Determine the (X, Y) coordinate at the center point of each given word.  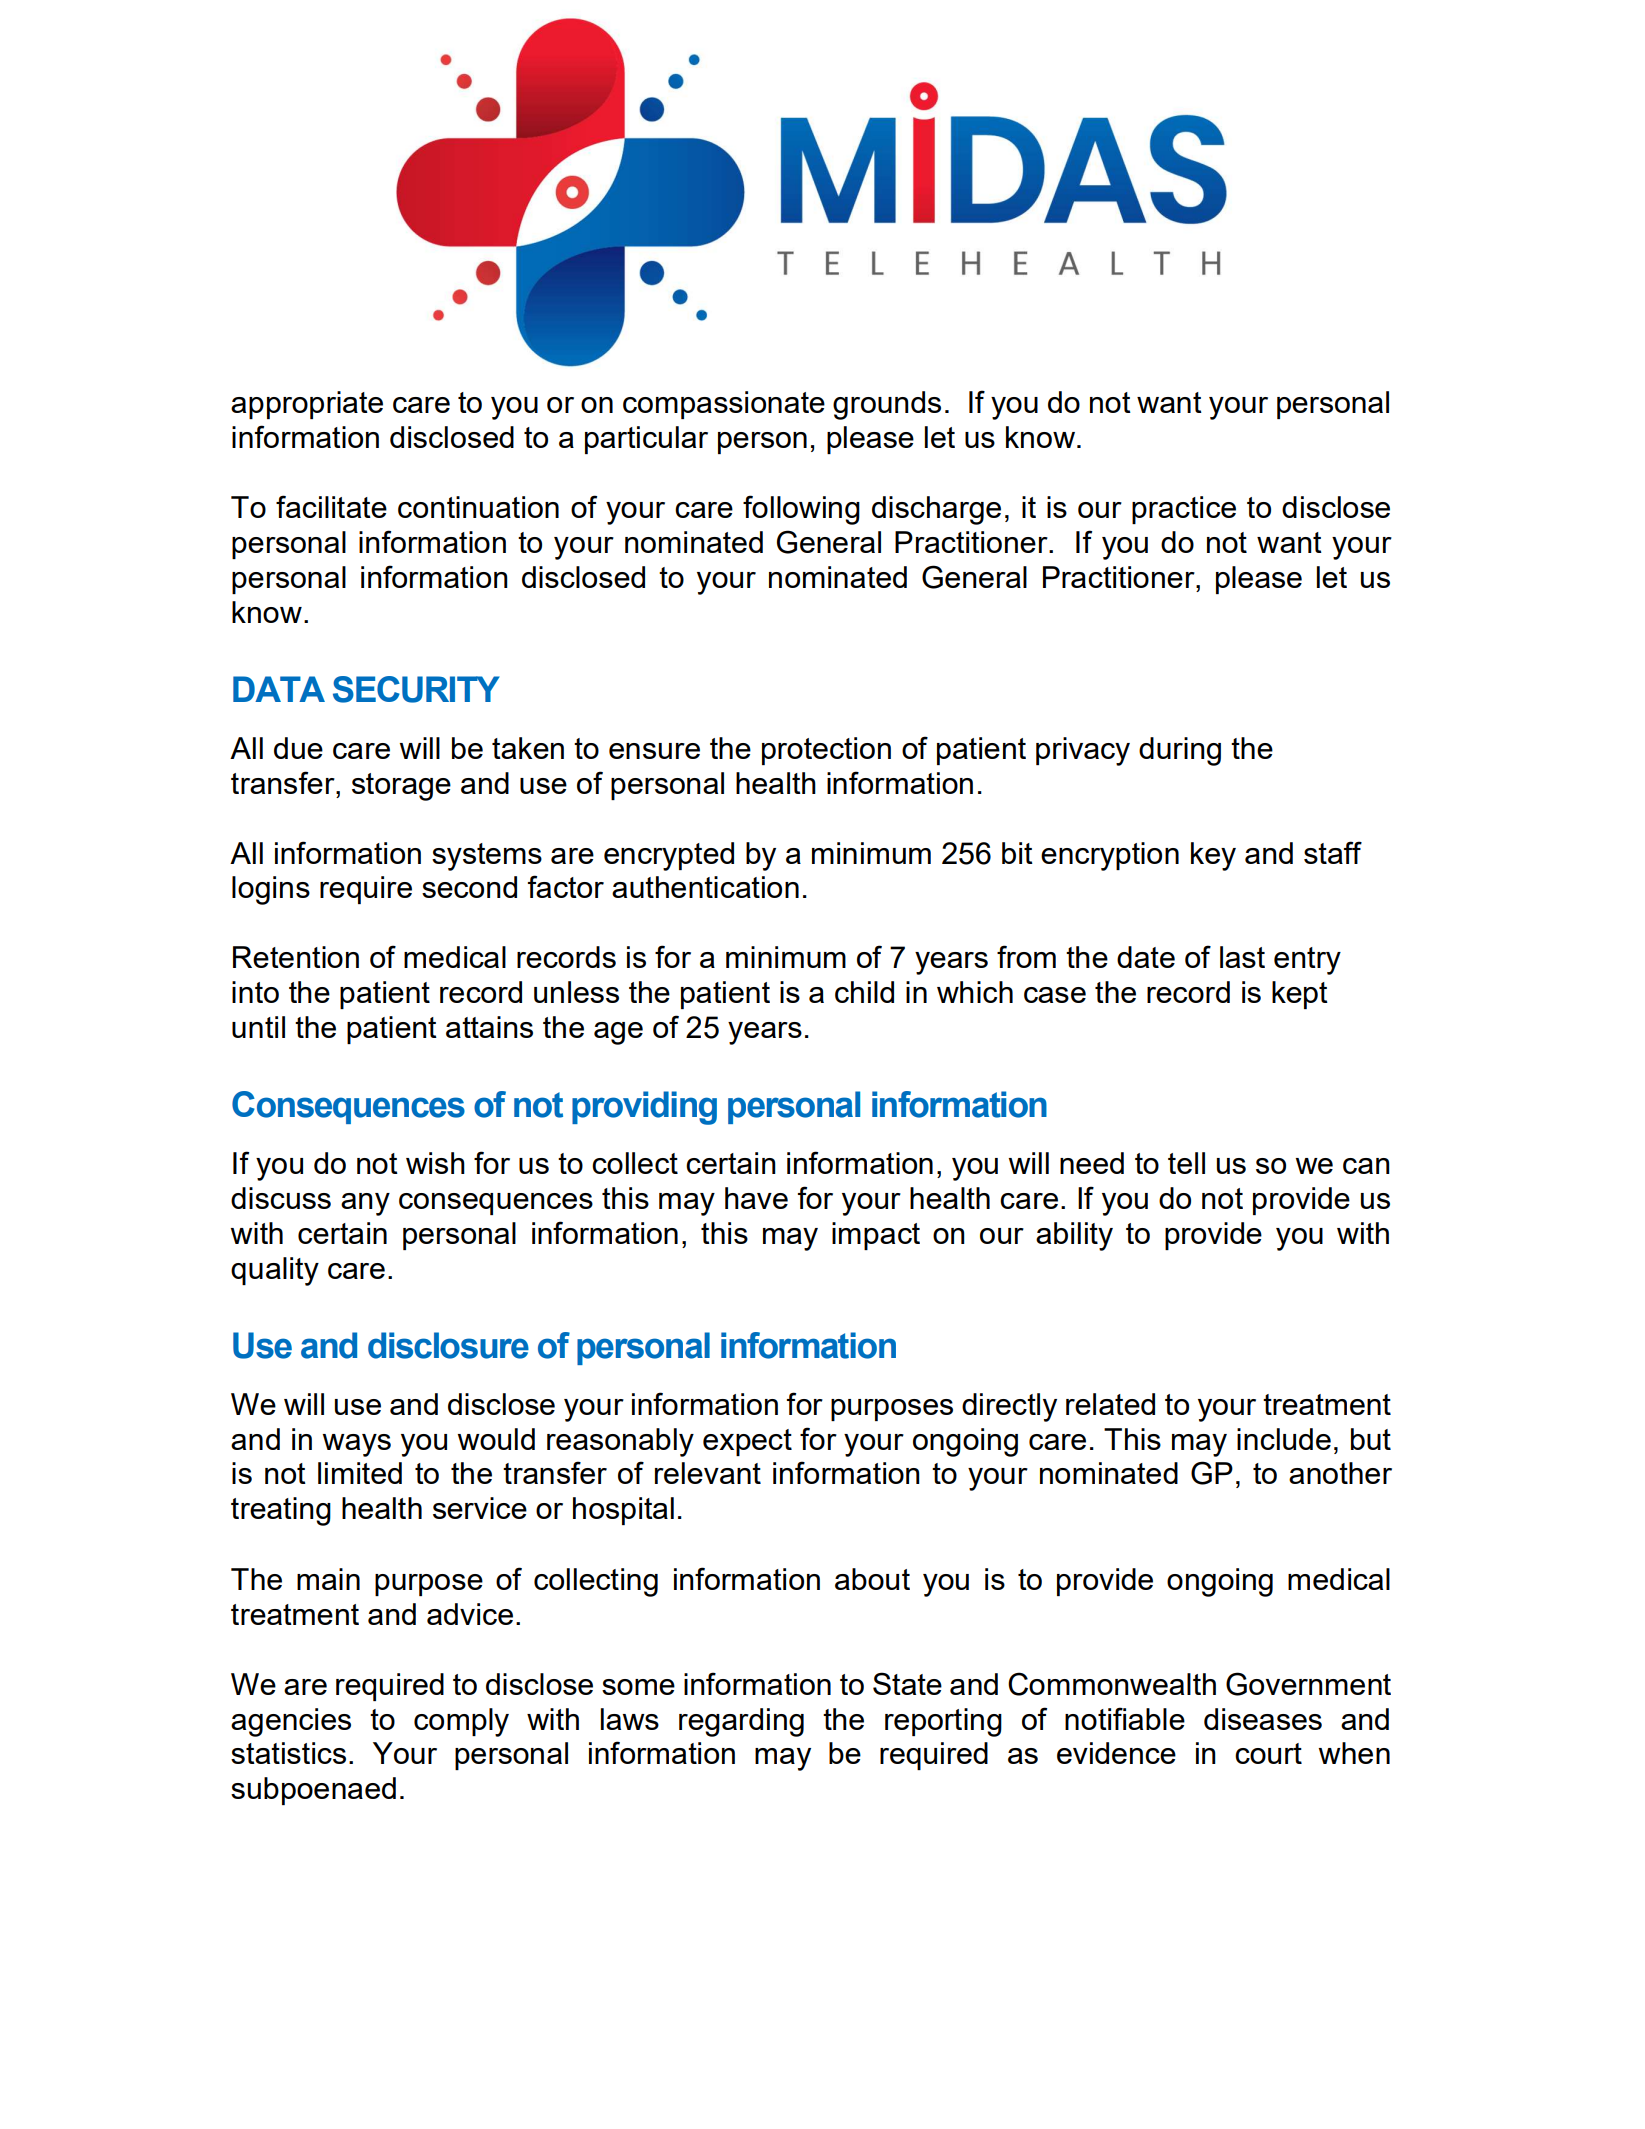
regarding (741, 1722)
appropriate (307, 405)
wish (435, 1163)
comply (461, 1722)
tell (1186, 1163)
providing (644, 1108)
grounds (887, 405)
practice (1184, 510)
